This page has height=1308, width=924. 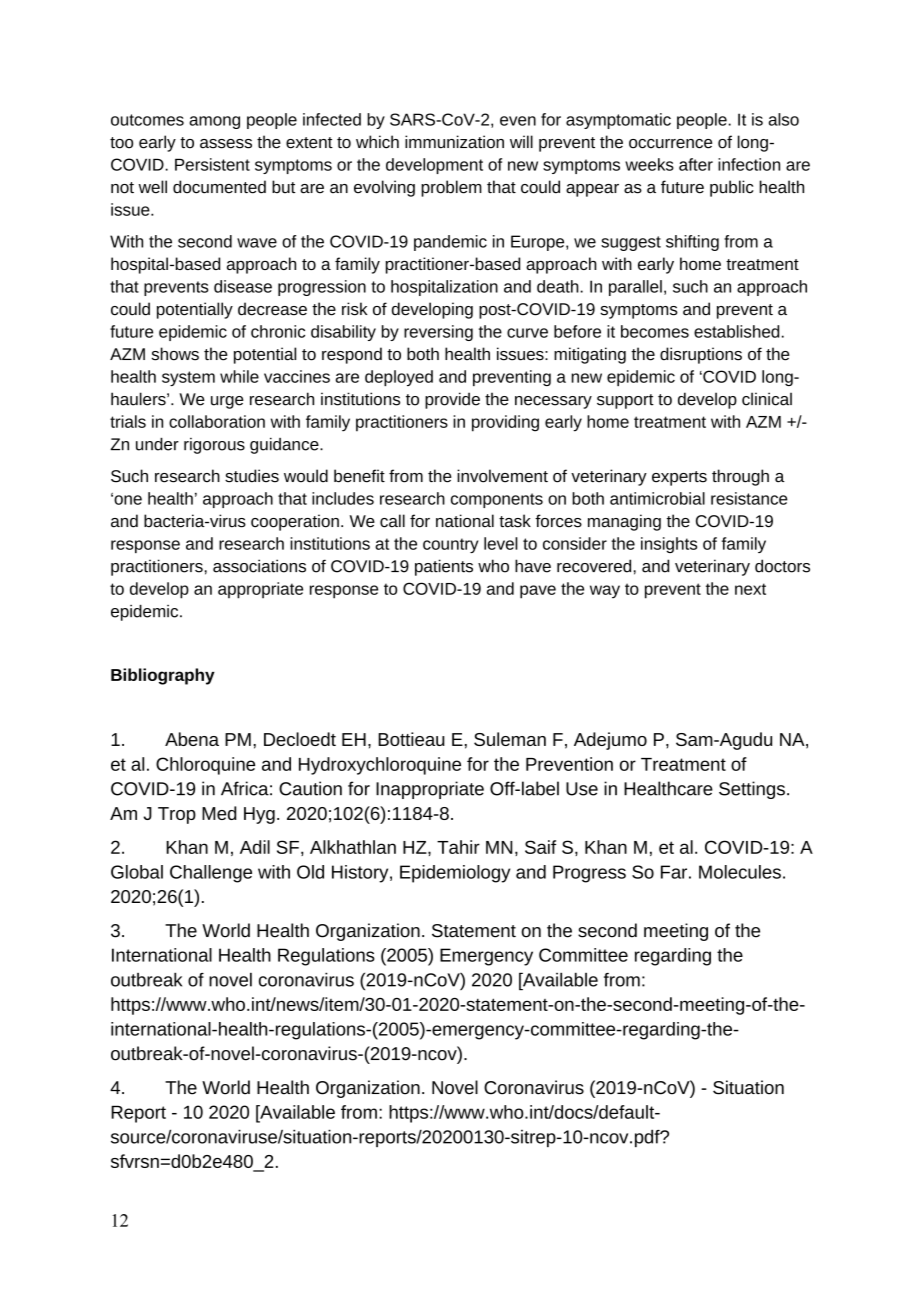 I want to click on components, so click(x=497, y=500).
